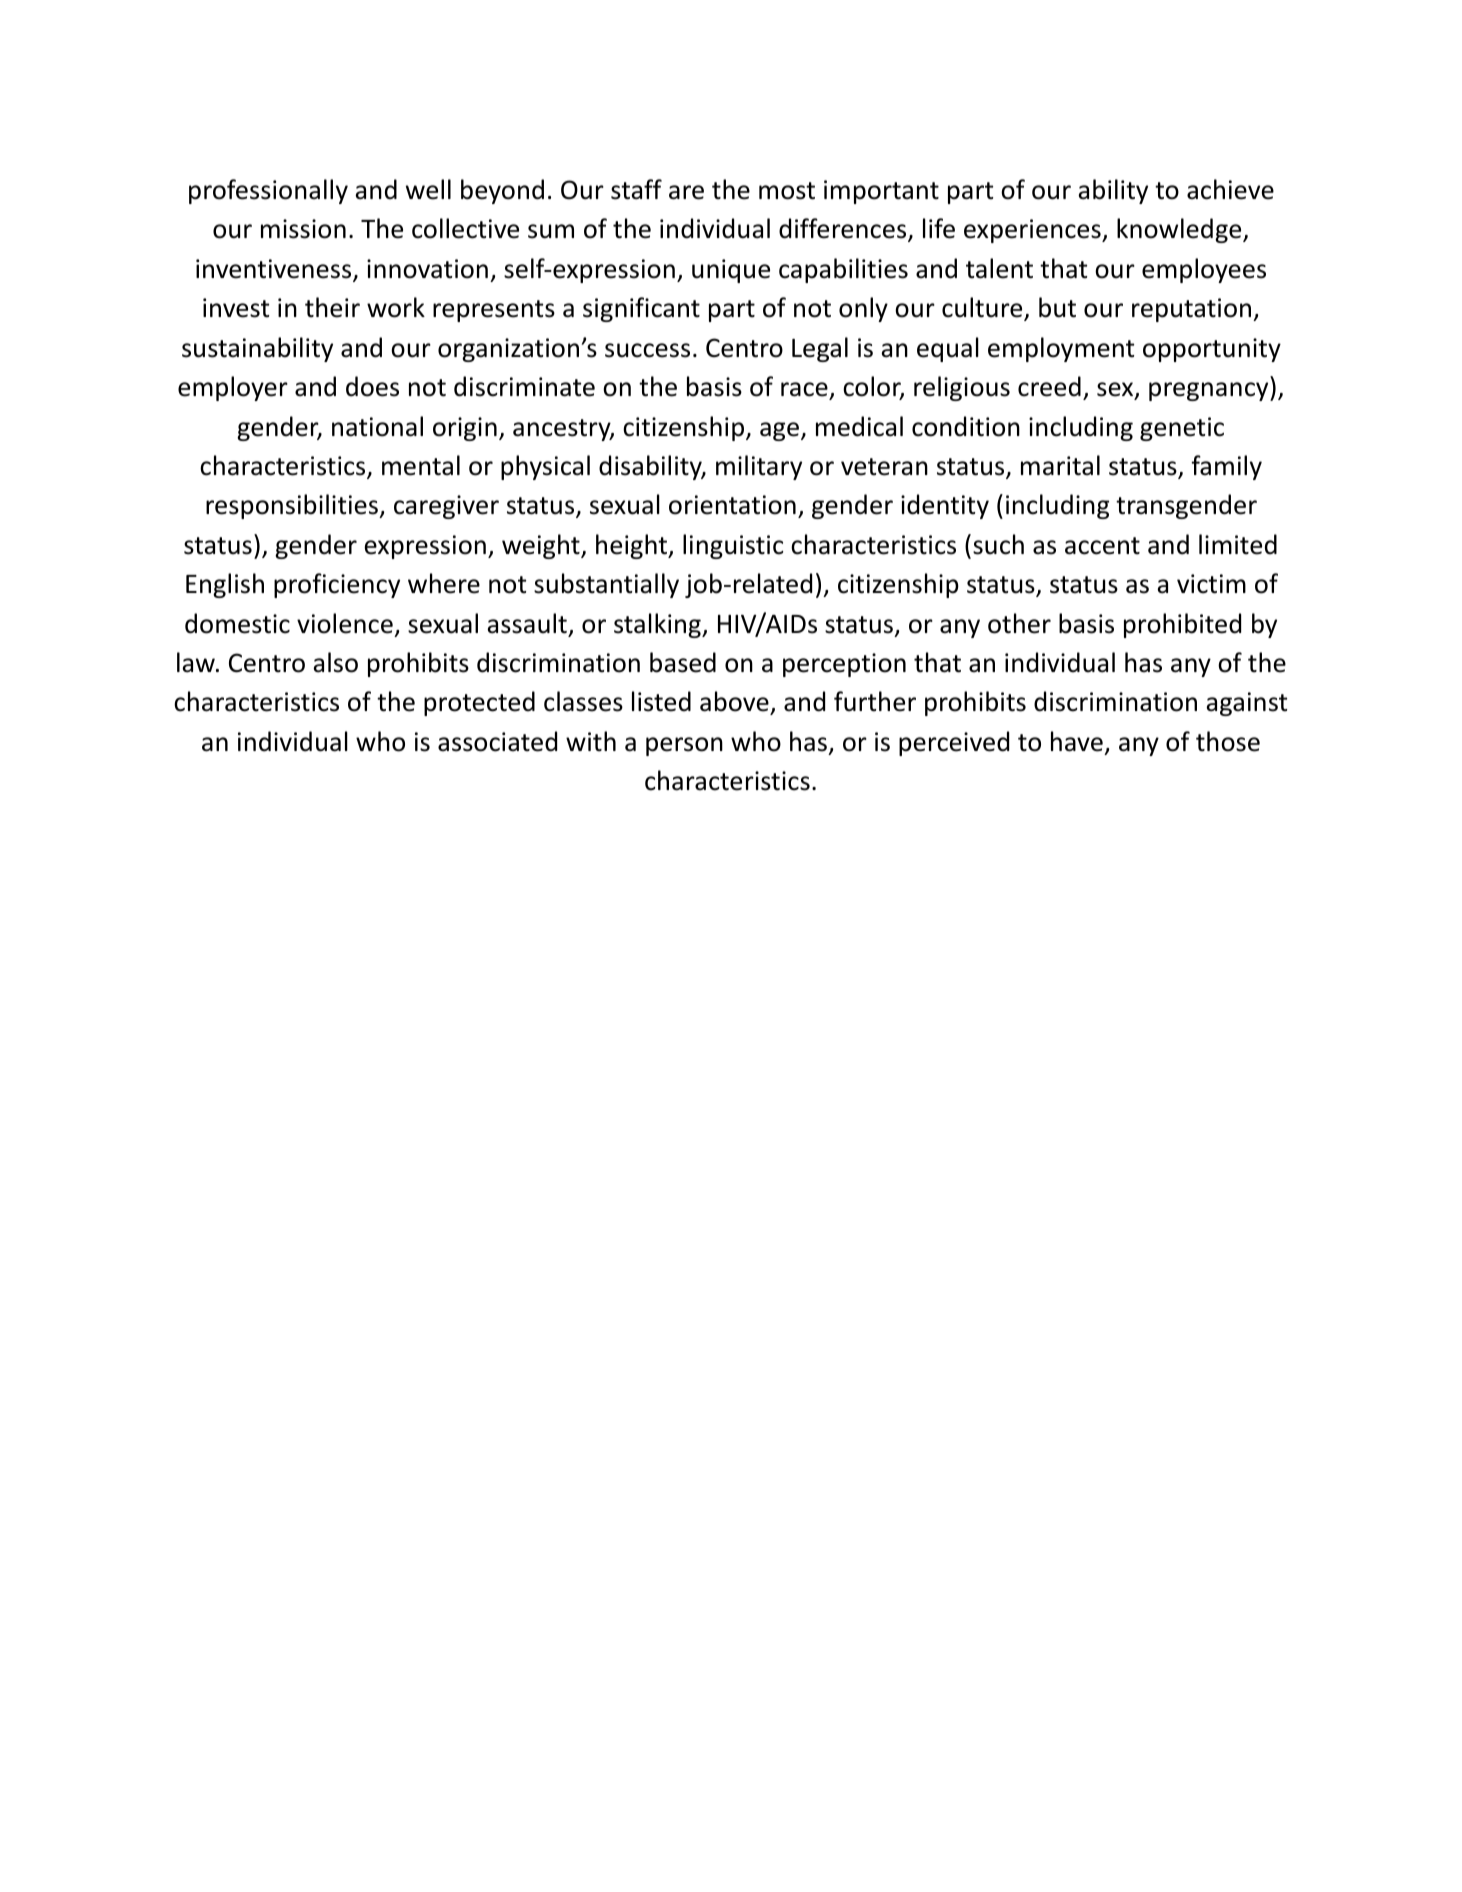 The height and width of the screenshot is (1892, 1462). I want to click on person, so click(684, 746).
